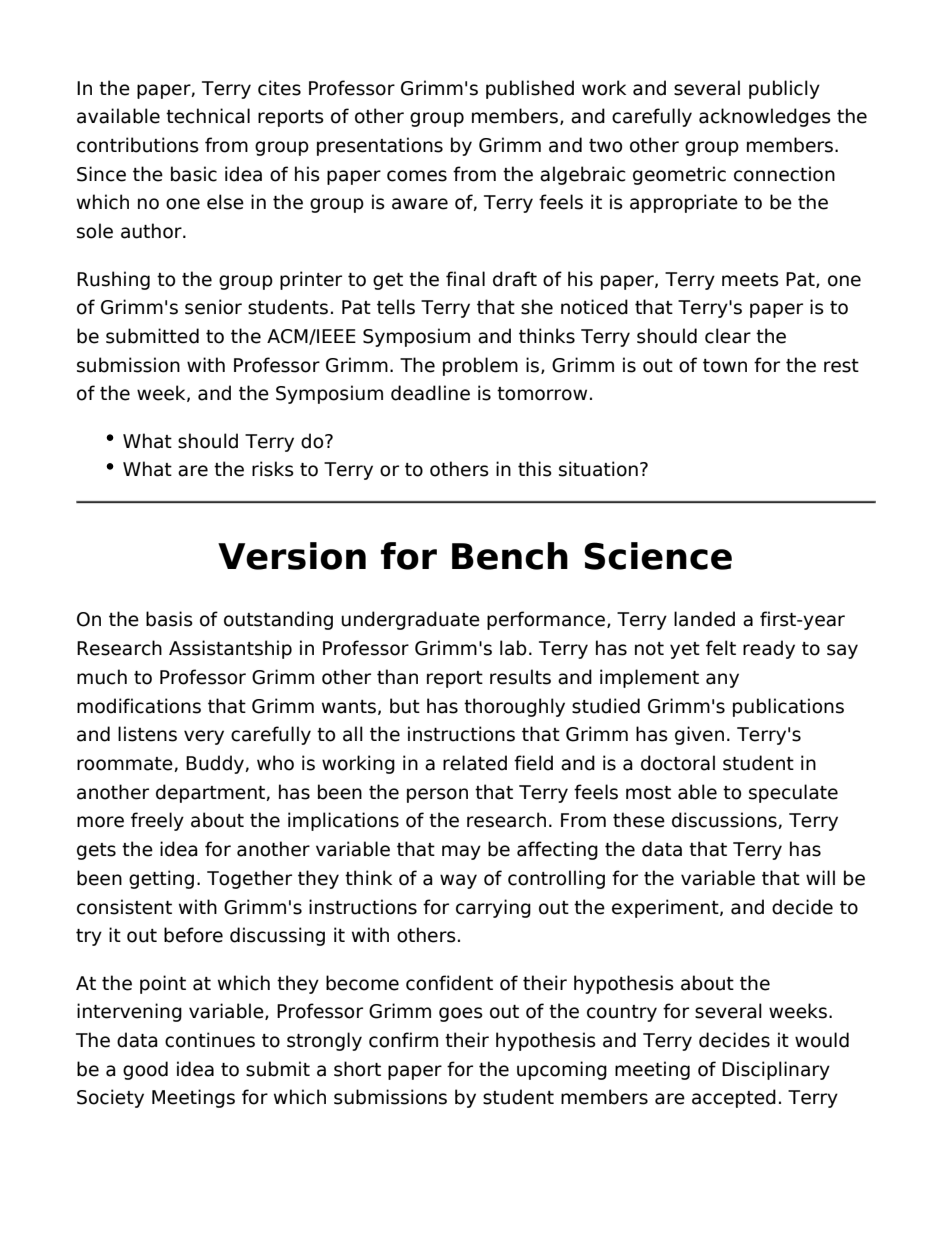  What do you see at coordinates (161, 879) in the document?
I see `getting` at bounding box center [161, 879].
